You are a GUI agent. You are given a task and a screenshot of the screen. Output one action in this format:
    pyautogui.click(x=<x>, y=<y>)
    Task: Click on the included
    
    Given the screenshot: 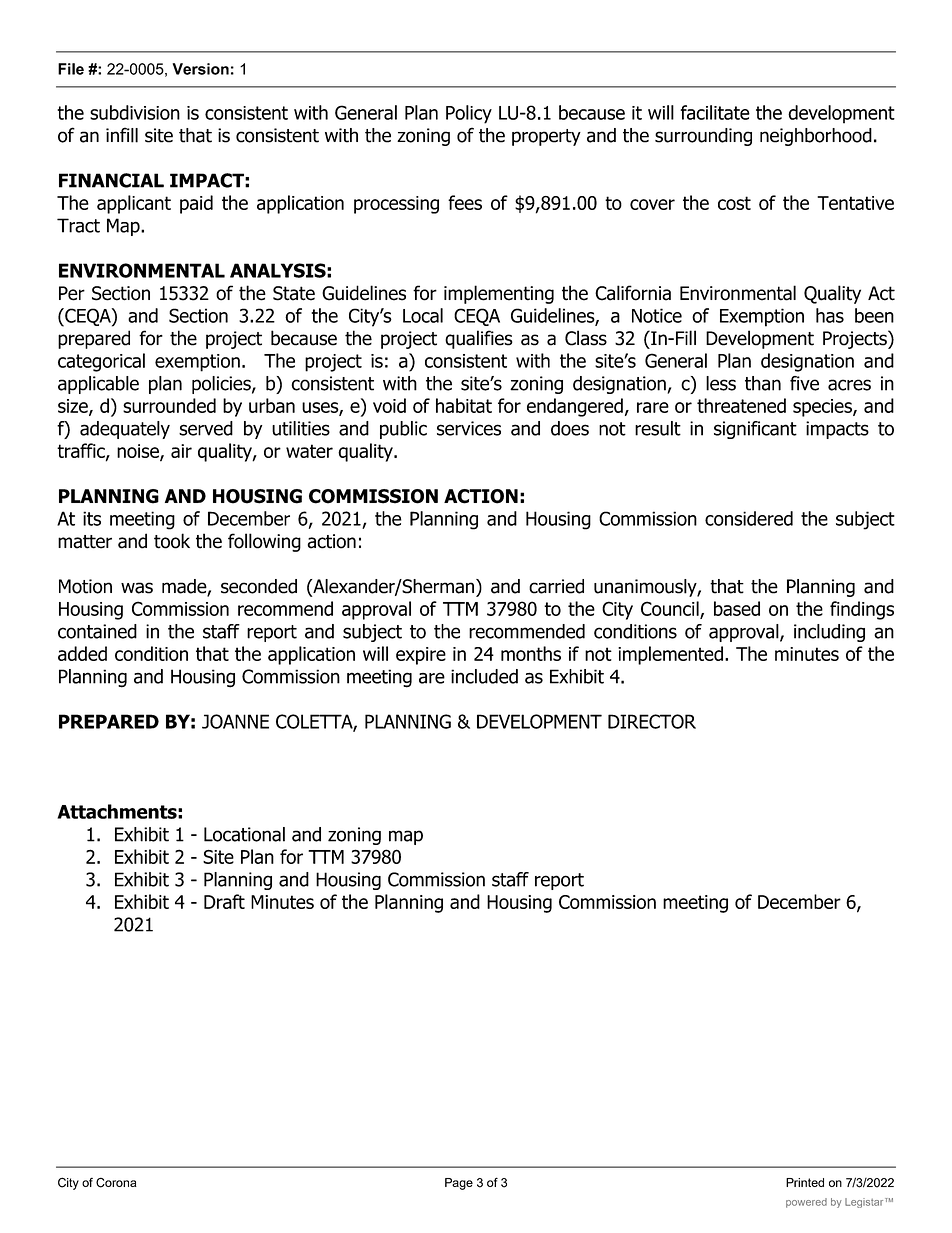 What is the action you would take?
    pyautogui.click(x=484, y=676)
